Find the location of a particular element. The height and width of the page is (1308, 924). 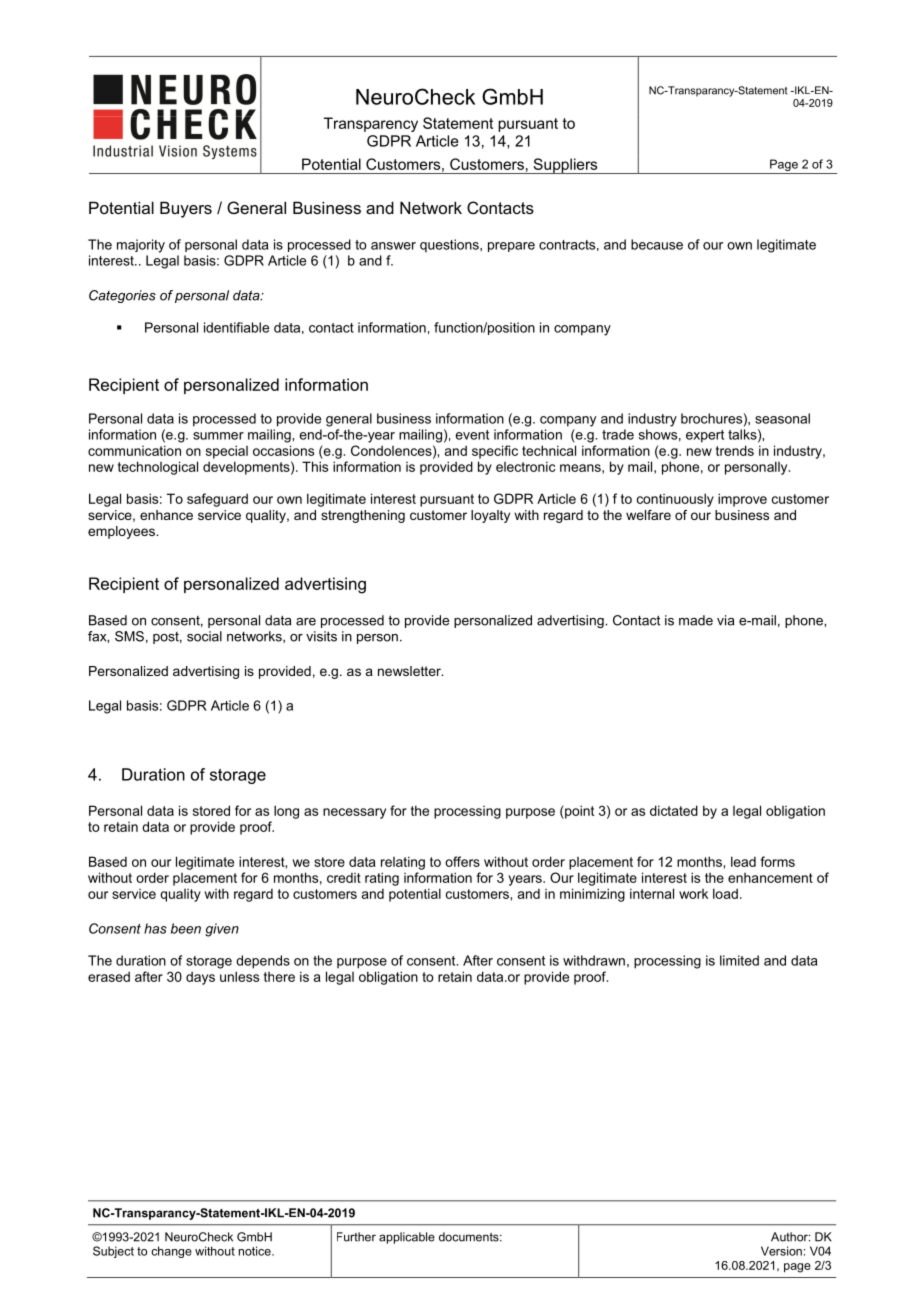

event is located at coordinates (472, 435).
